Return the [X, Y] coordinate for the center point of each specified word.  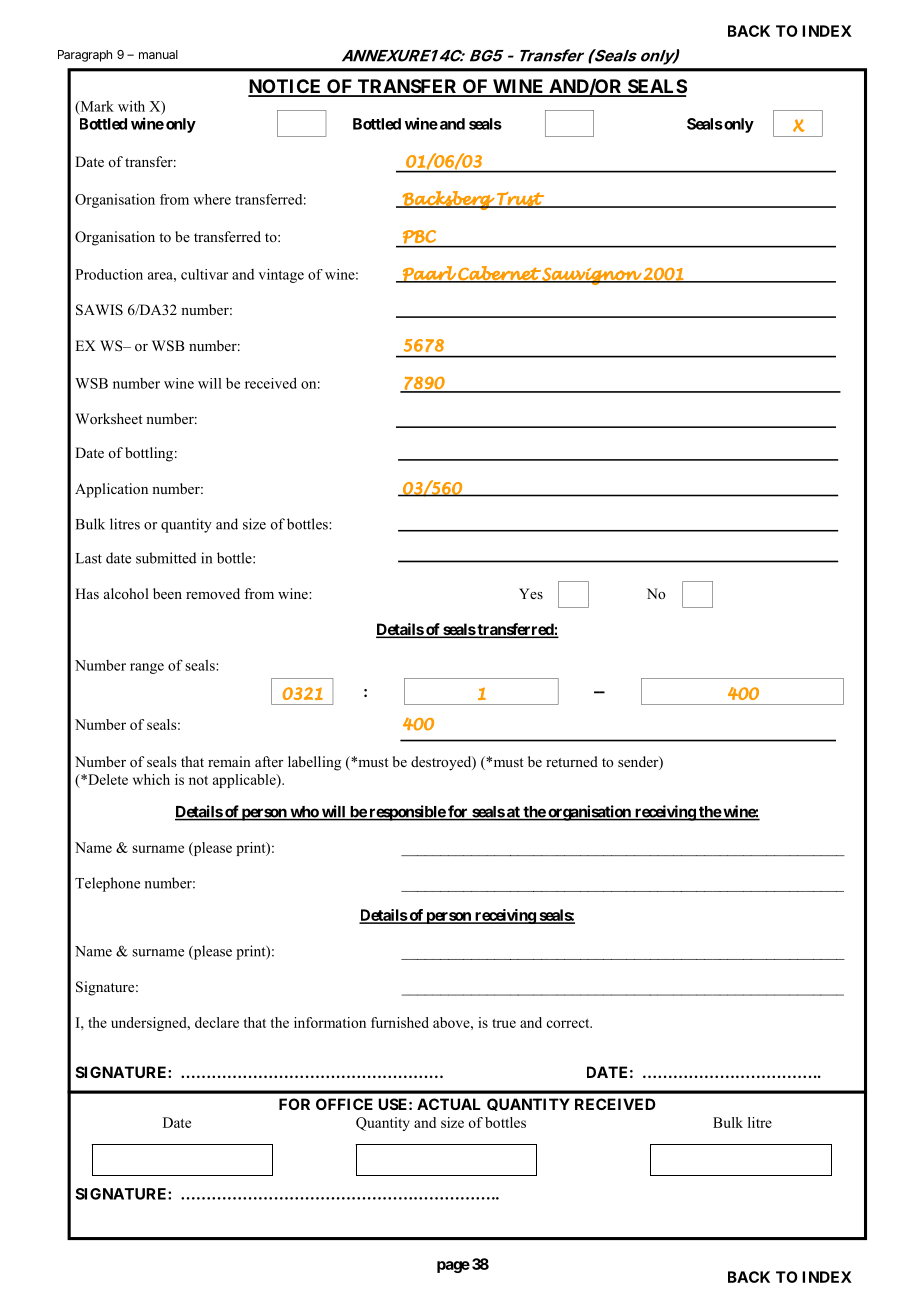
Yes [531, 593]
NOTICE [286, 87]
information [330, 1022]
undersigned [150, 1024]
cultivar [204, 274]
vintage [281, 275]
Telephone [107, 884]
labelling [314, 763]
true [504, 1023]
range [147, 668]
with [131, 106]
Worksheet [109, 419]
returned [572, 761]
